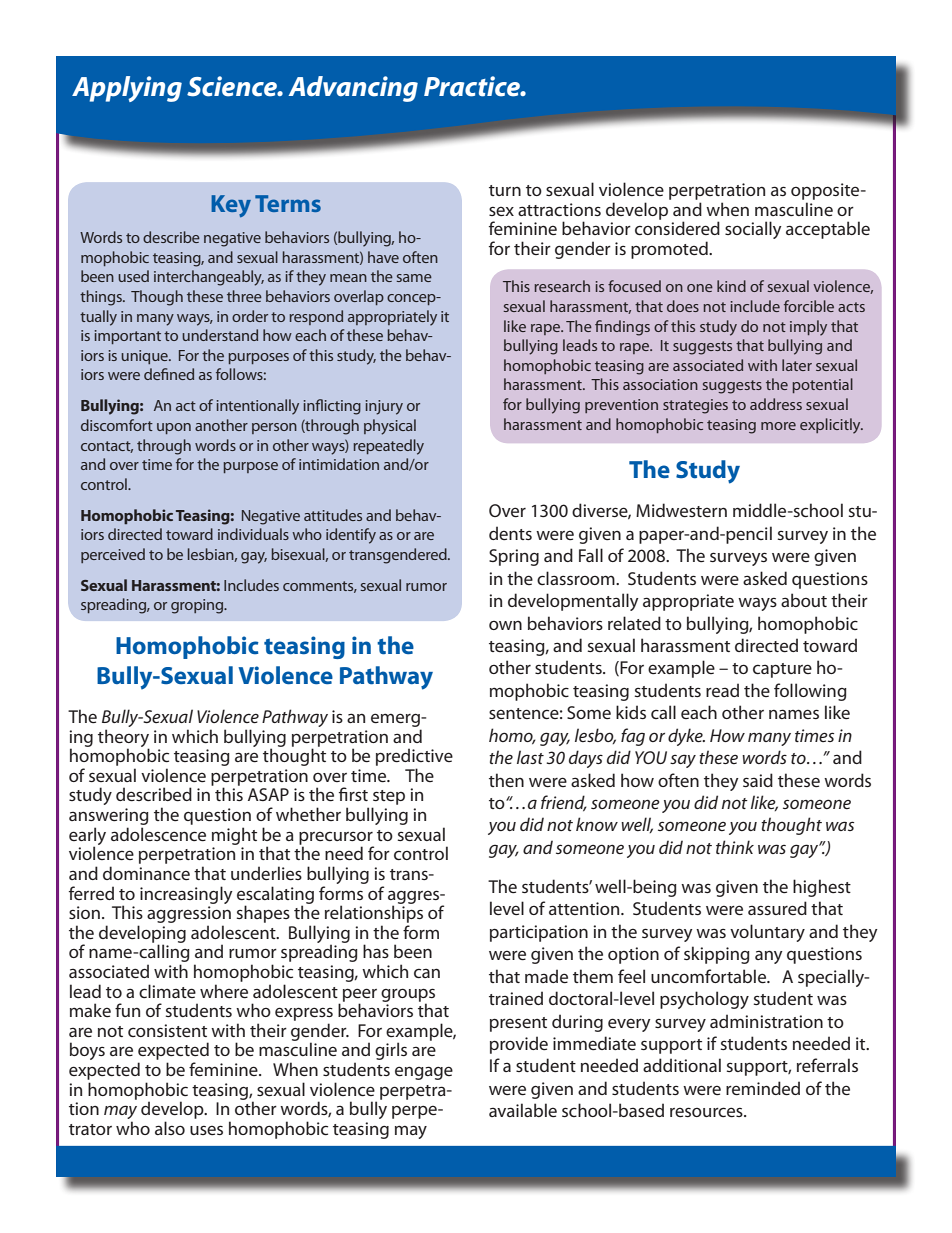 Image resolution: width=952 pixels, height=1233 pixels. I want to click on turn, so click(505, 190).
